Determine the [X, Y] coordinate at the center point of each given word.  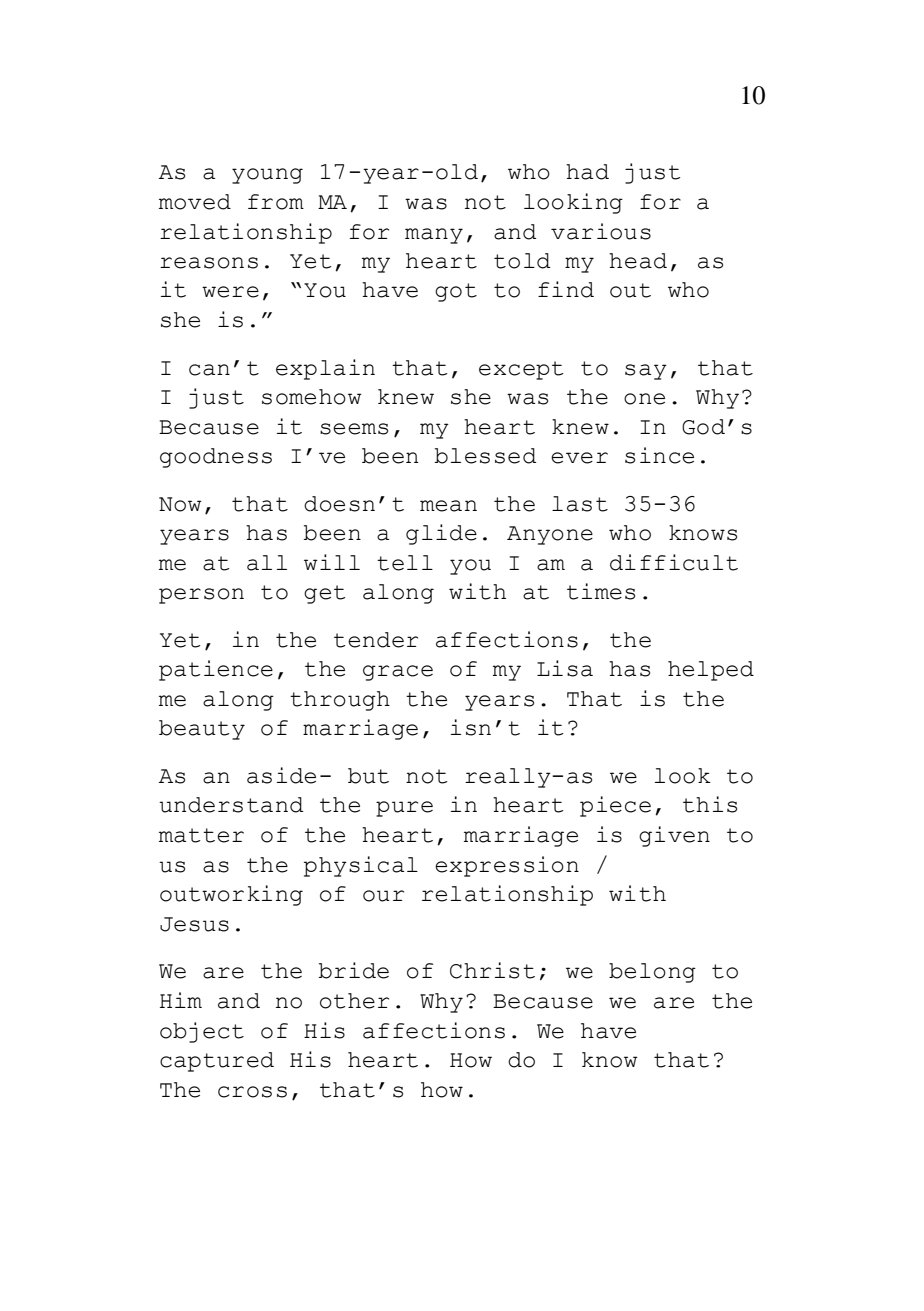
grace [398, 673]
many [434, 236]
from [276, 202]
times [601, 591]
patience [216, 670]
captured [217, 1062]
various [601, 231]
